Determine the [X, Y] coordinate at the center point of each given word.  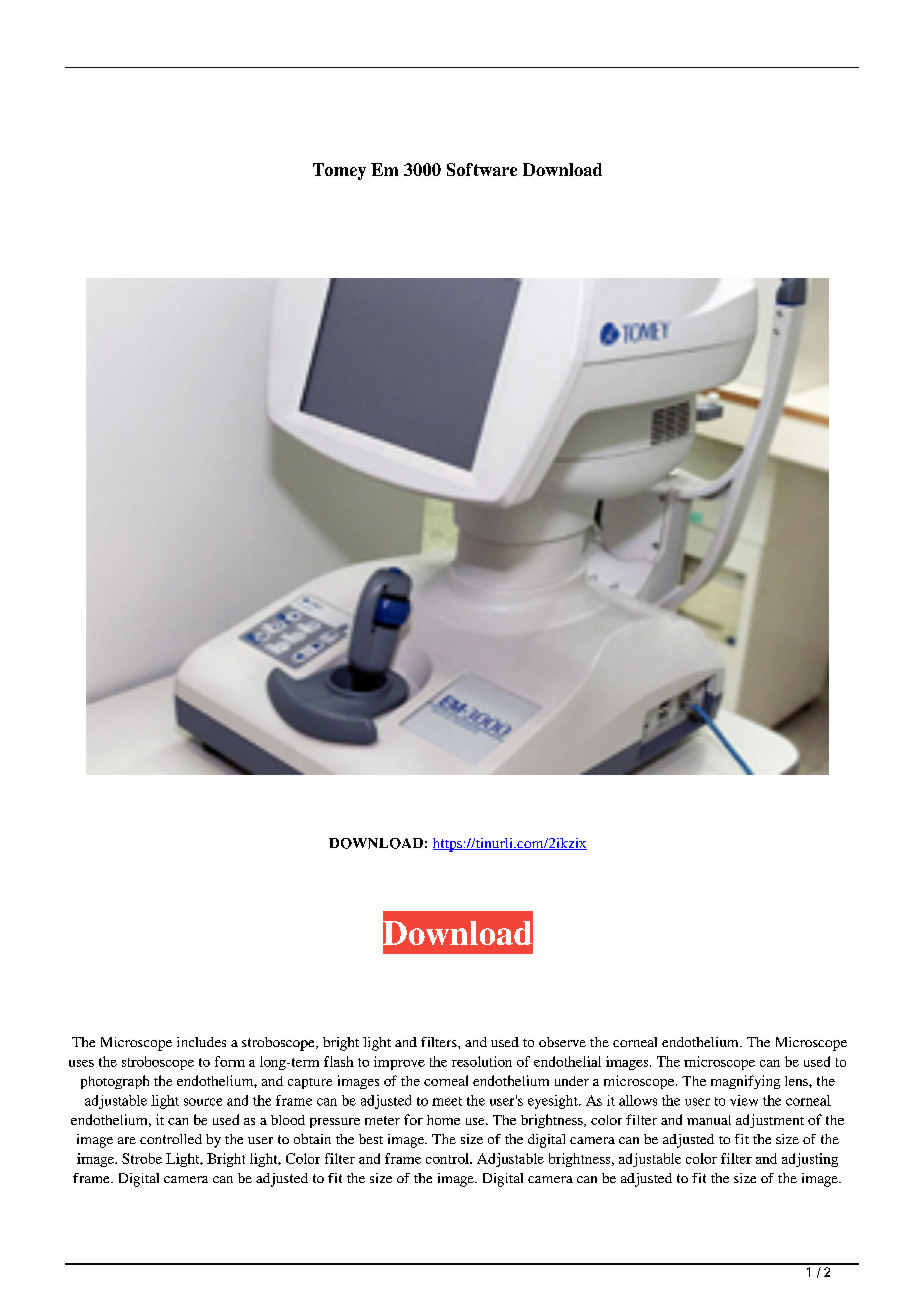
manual [709, 1120]
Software [482, 169]
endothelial [567, 1061]
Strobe [142, 1158]
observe [562, 1042]
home [443, 1120]
